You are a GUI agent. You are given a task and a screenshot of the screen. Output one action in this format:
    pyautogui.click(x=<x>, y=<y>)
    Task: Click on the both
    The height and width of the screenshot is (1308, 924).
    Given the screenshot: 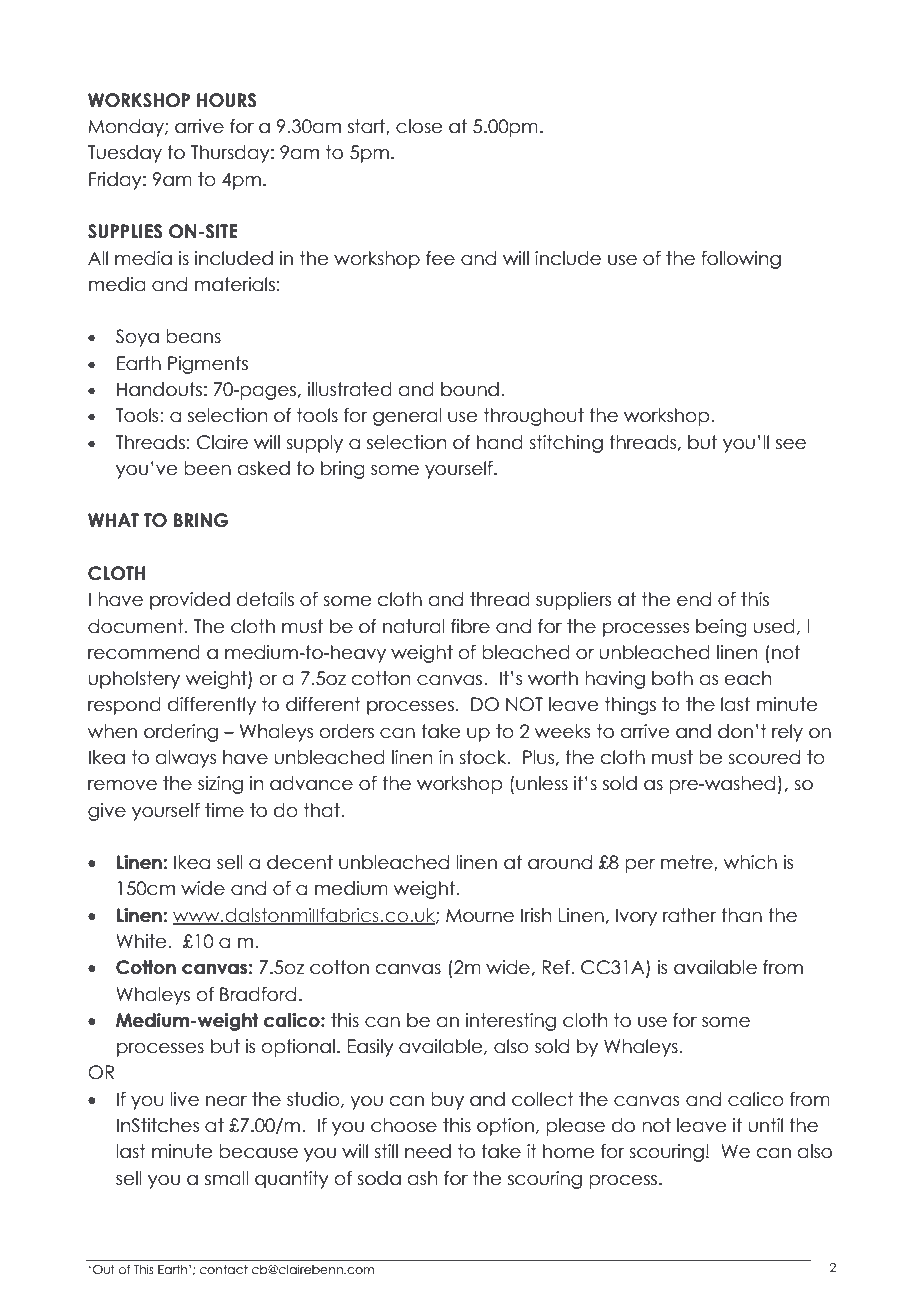 What is the action you would take?
    pyautogui.click(x=672, y=678)
